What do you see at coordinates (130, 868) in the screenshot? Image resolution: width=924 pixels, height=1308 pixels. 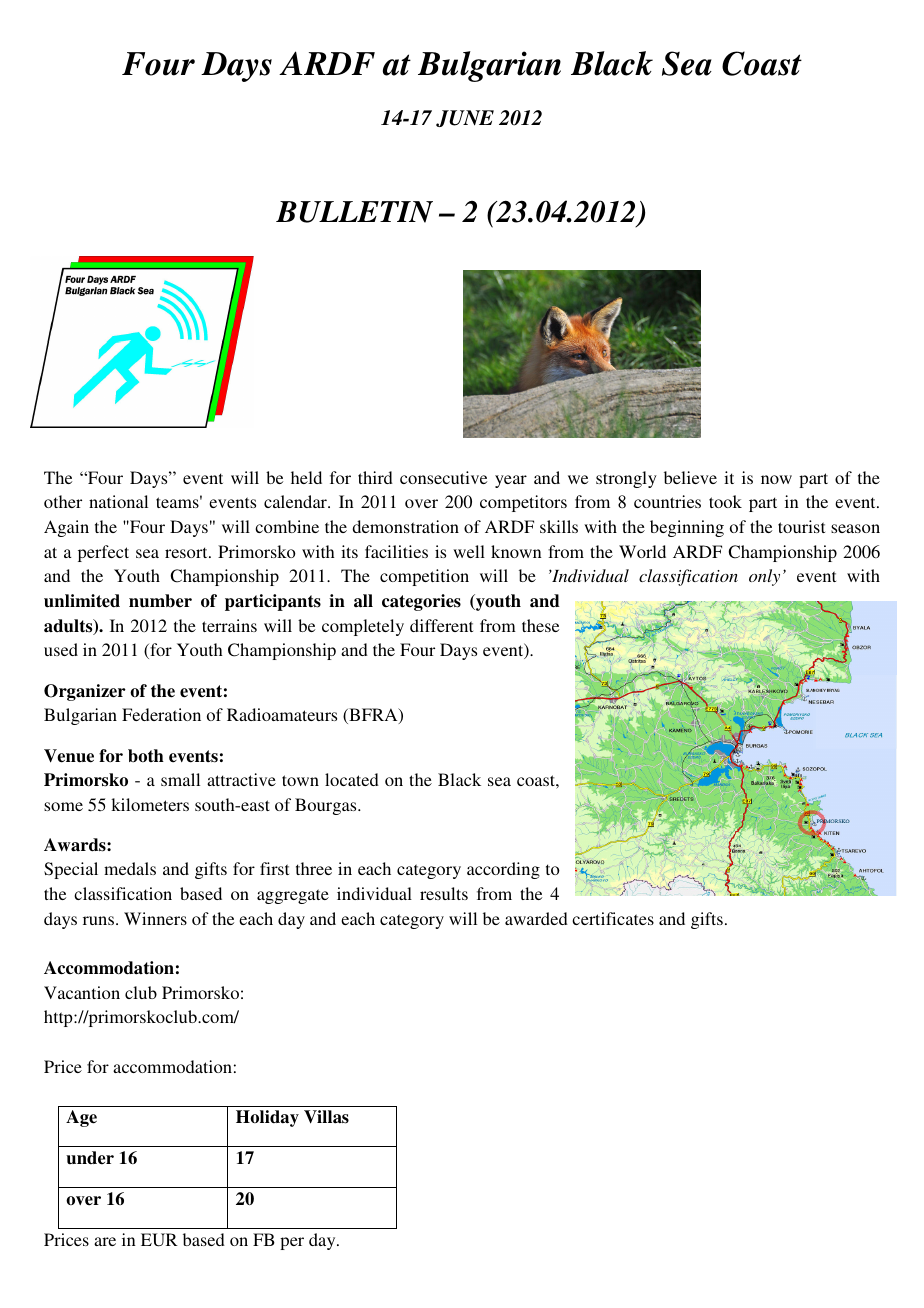 I see `medals` at bounding box center [130, 868].
